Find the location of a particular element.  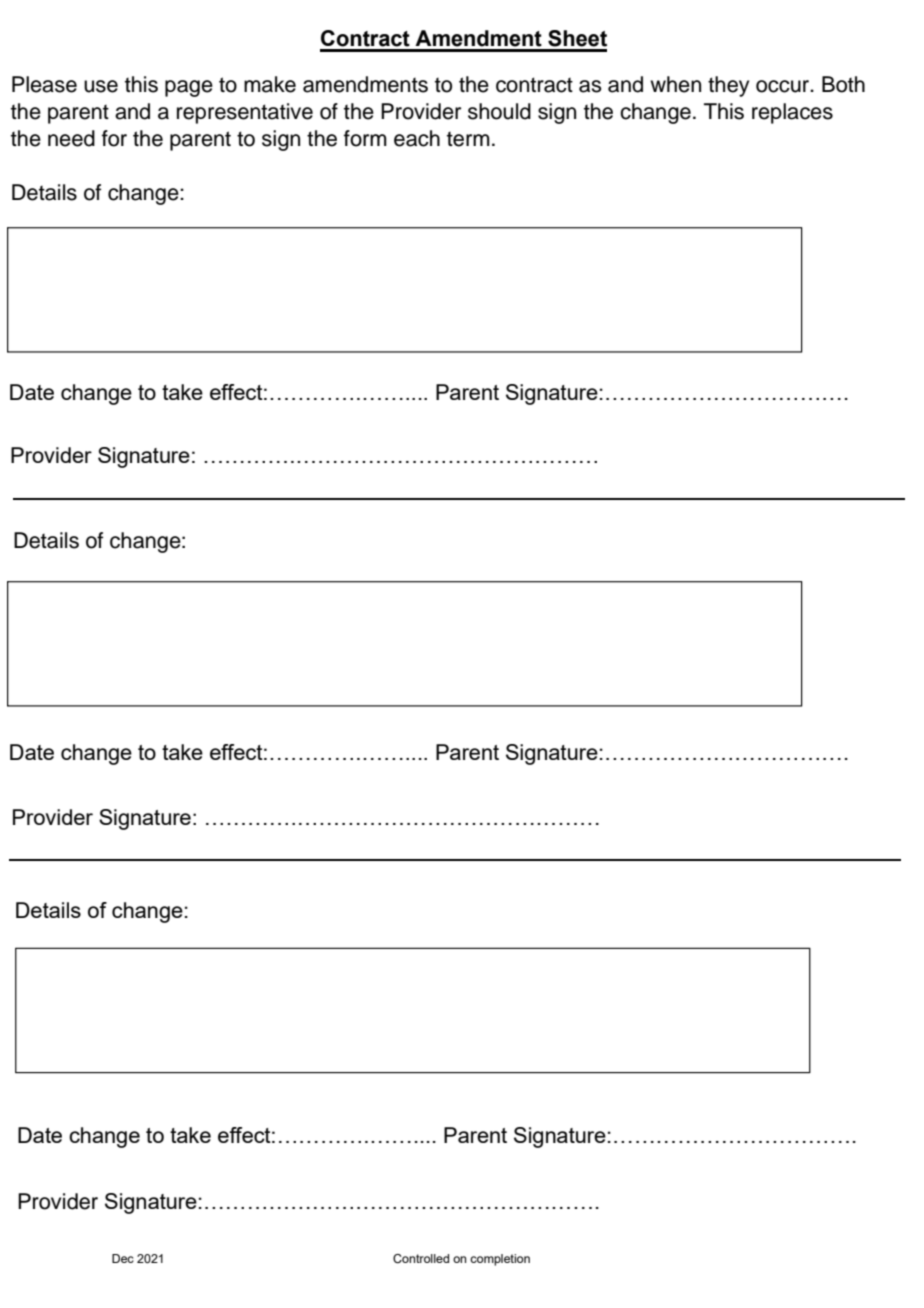

need is located at coordinates (71, 138).
